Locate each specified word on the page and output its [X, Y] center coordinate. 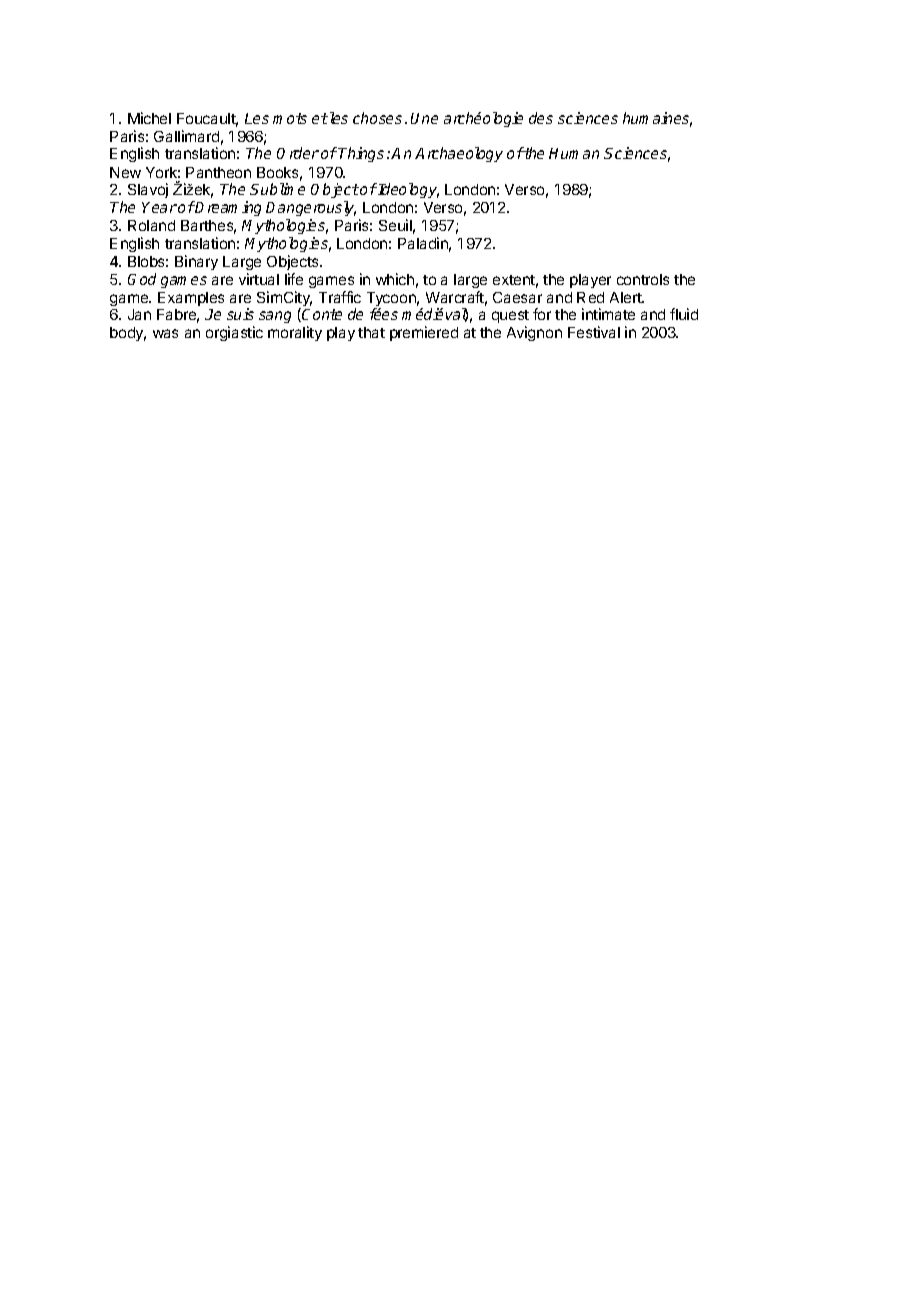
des [541, 118]
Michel [149, 118]
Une [424, 118]
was [165, 333]
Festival [594, 332]
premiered [424, 333]
